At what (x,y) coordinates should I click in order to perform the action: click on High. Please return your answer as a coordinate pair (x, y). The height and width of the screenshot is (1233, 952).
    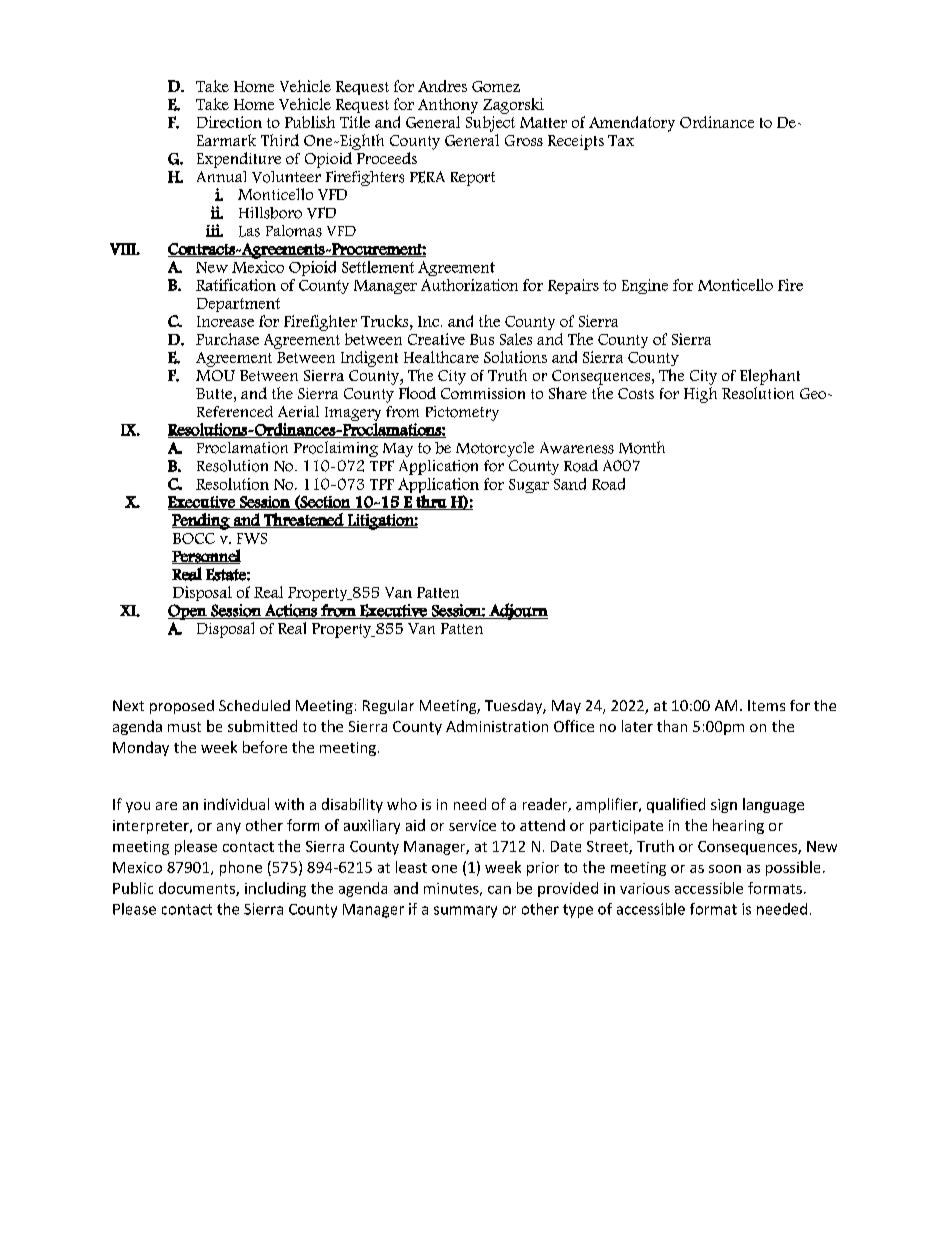
    Looking at the image, I should click on (700, 395).
